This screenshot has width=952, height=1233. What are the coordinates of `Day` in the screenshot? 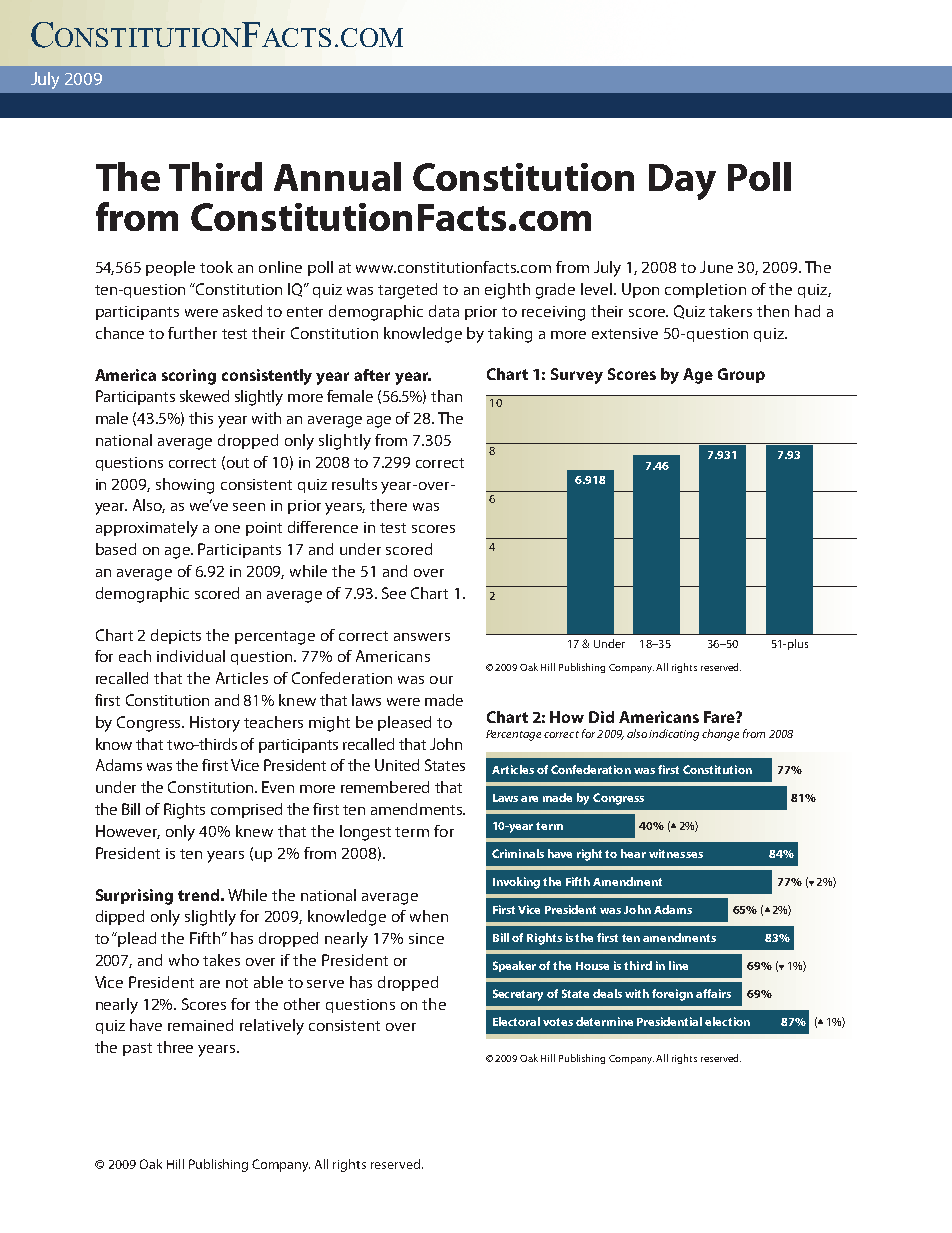 It's located at (682, 182).
